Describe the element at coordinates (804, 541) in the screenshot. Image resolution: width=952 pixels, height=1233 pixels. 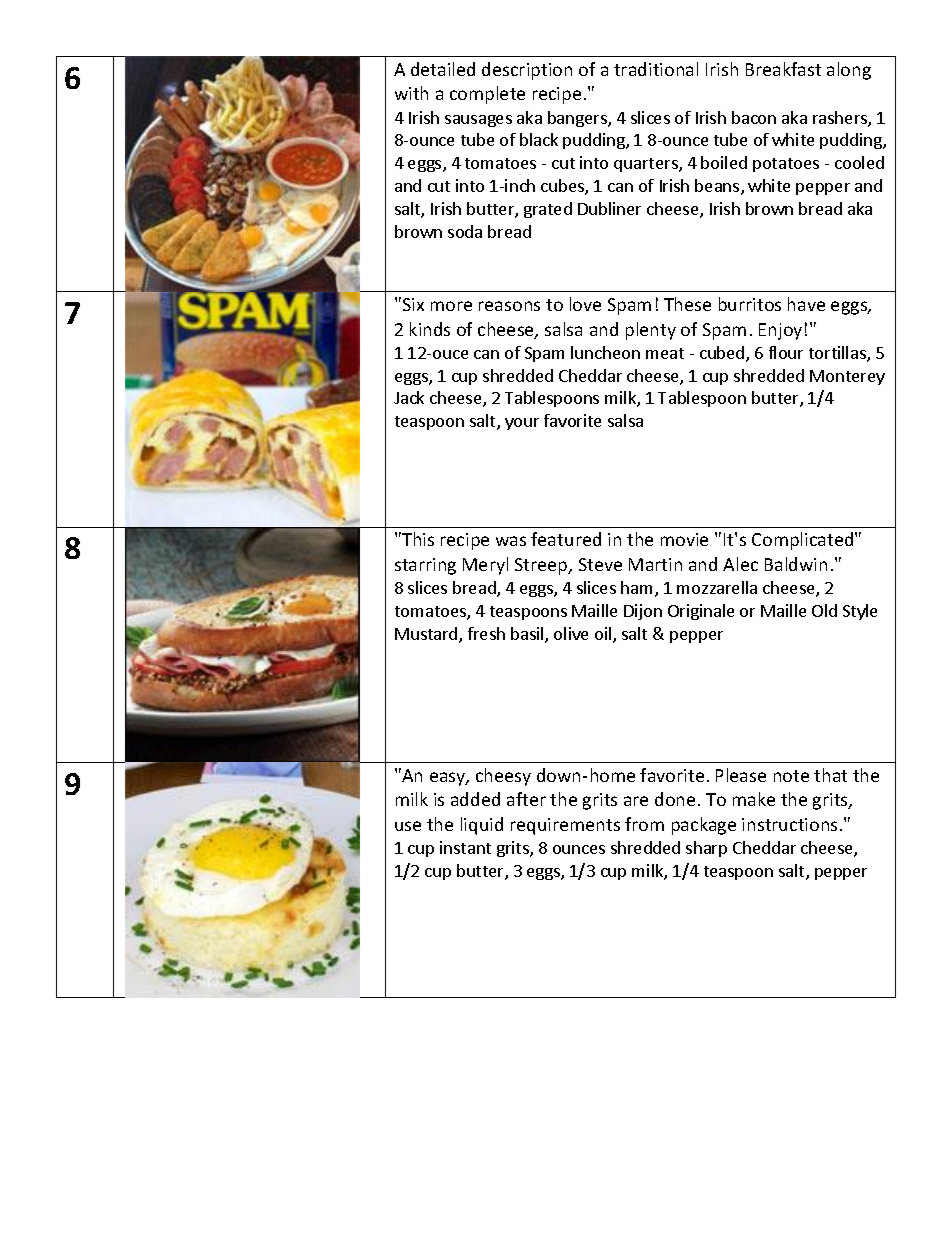
I see `Complicated` at that location.
